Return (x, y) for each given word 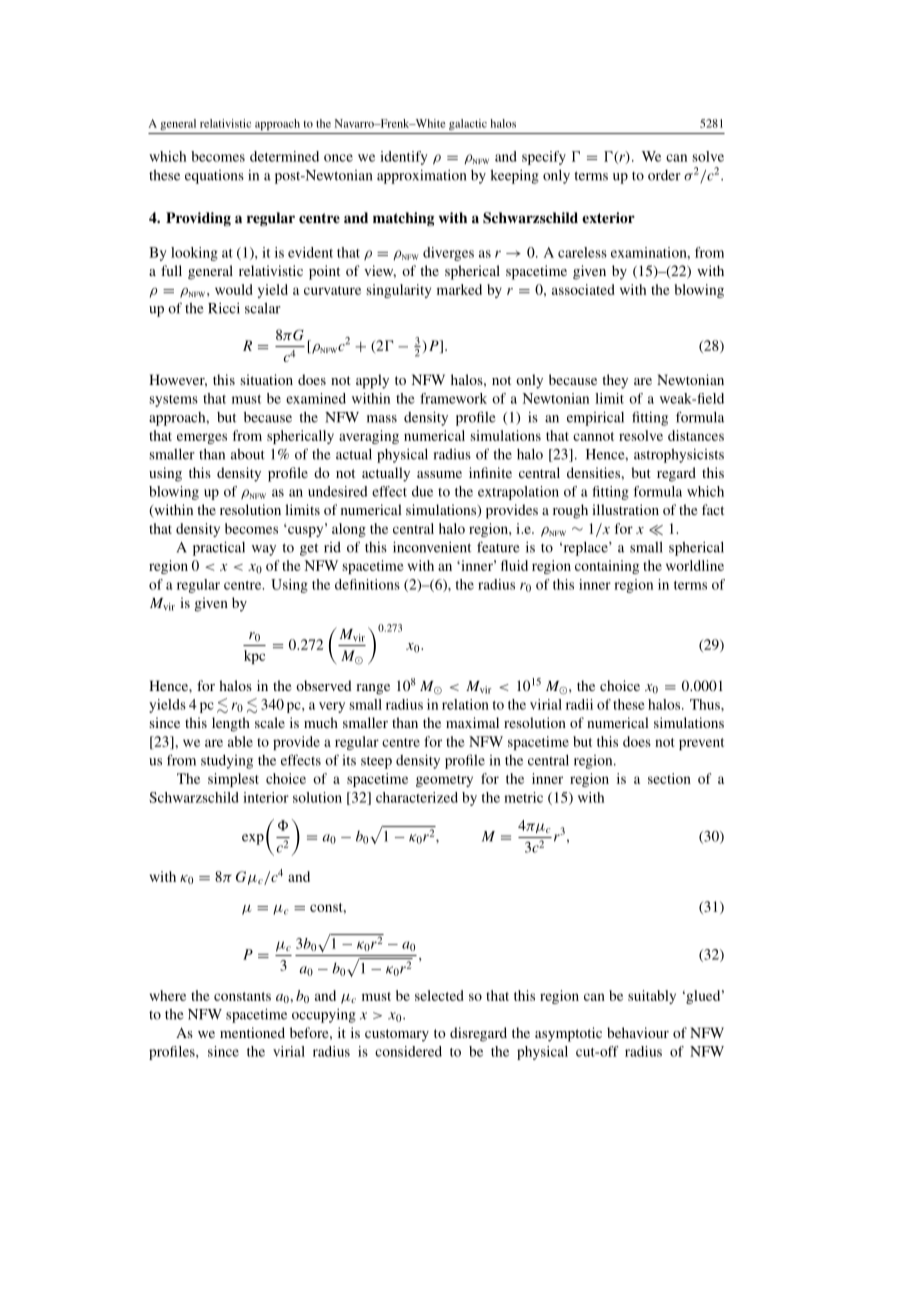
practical (219, 548)
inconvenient (432, 547)
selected (439, 995)
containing (607, 567)
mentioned (252, 1032)
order (664, 175)
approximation (421, 177)
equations (214, 177)
